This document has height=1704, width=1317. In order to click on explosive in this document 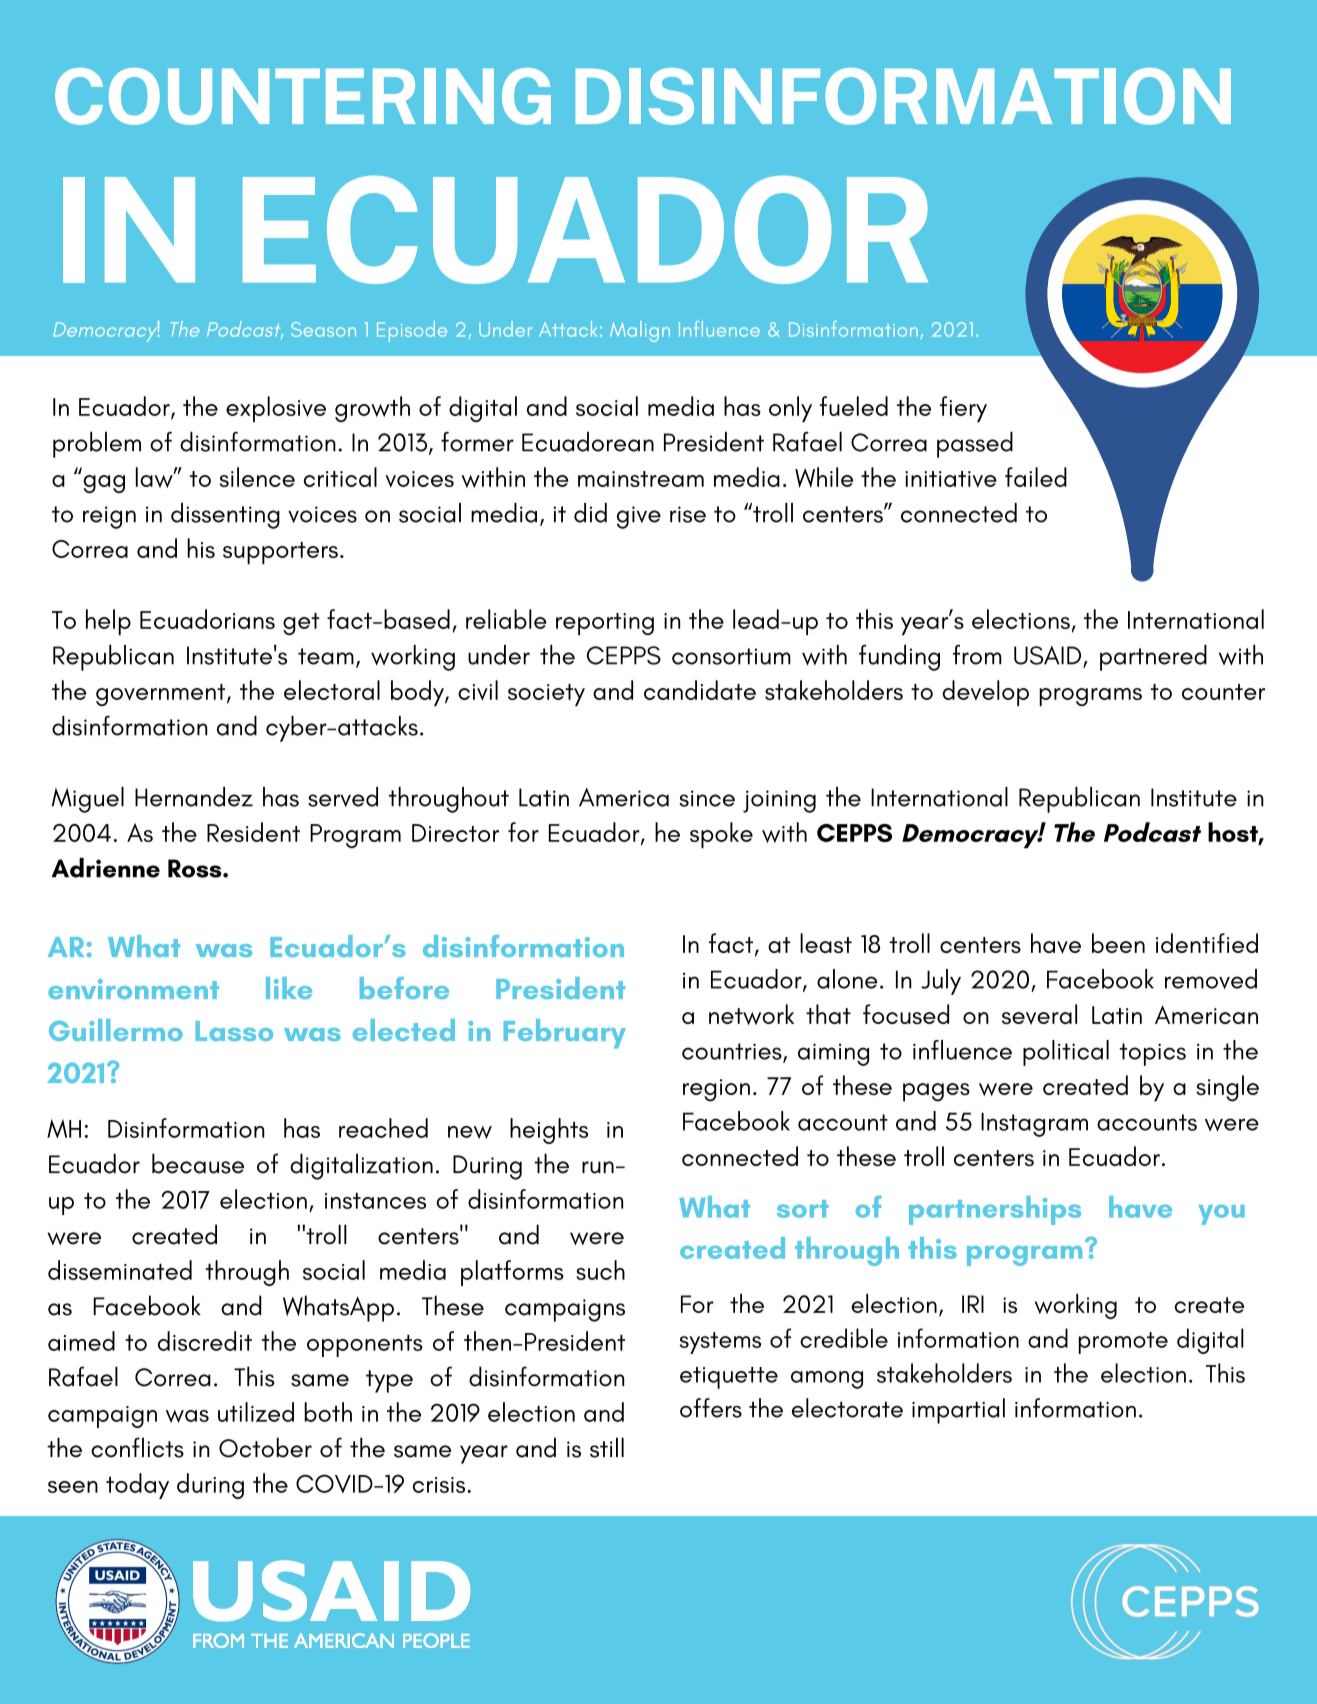, I will do `click(276, 409)`.
